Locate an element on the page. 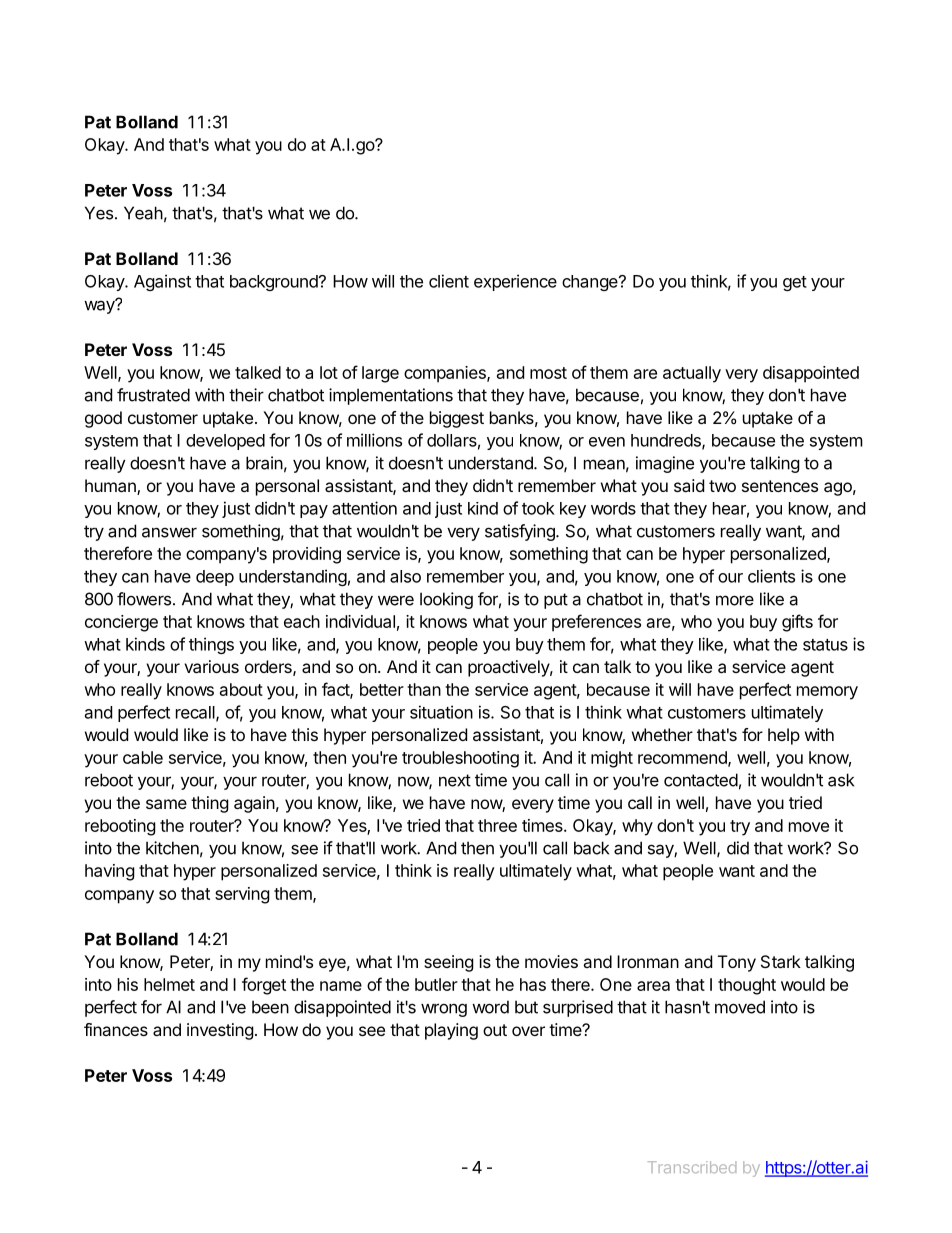 This image has width=952, height=1233. playing is located at coordinates (451, 1031).
